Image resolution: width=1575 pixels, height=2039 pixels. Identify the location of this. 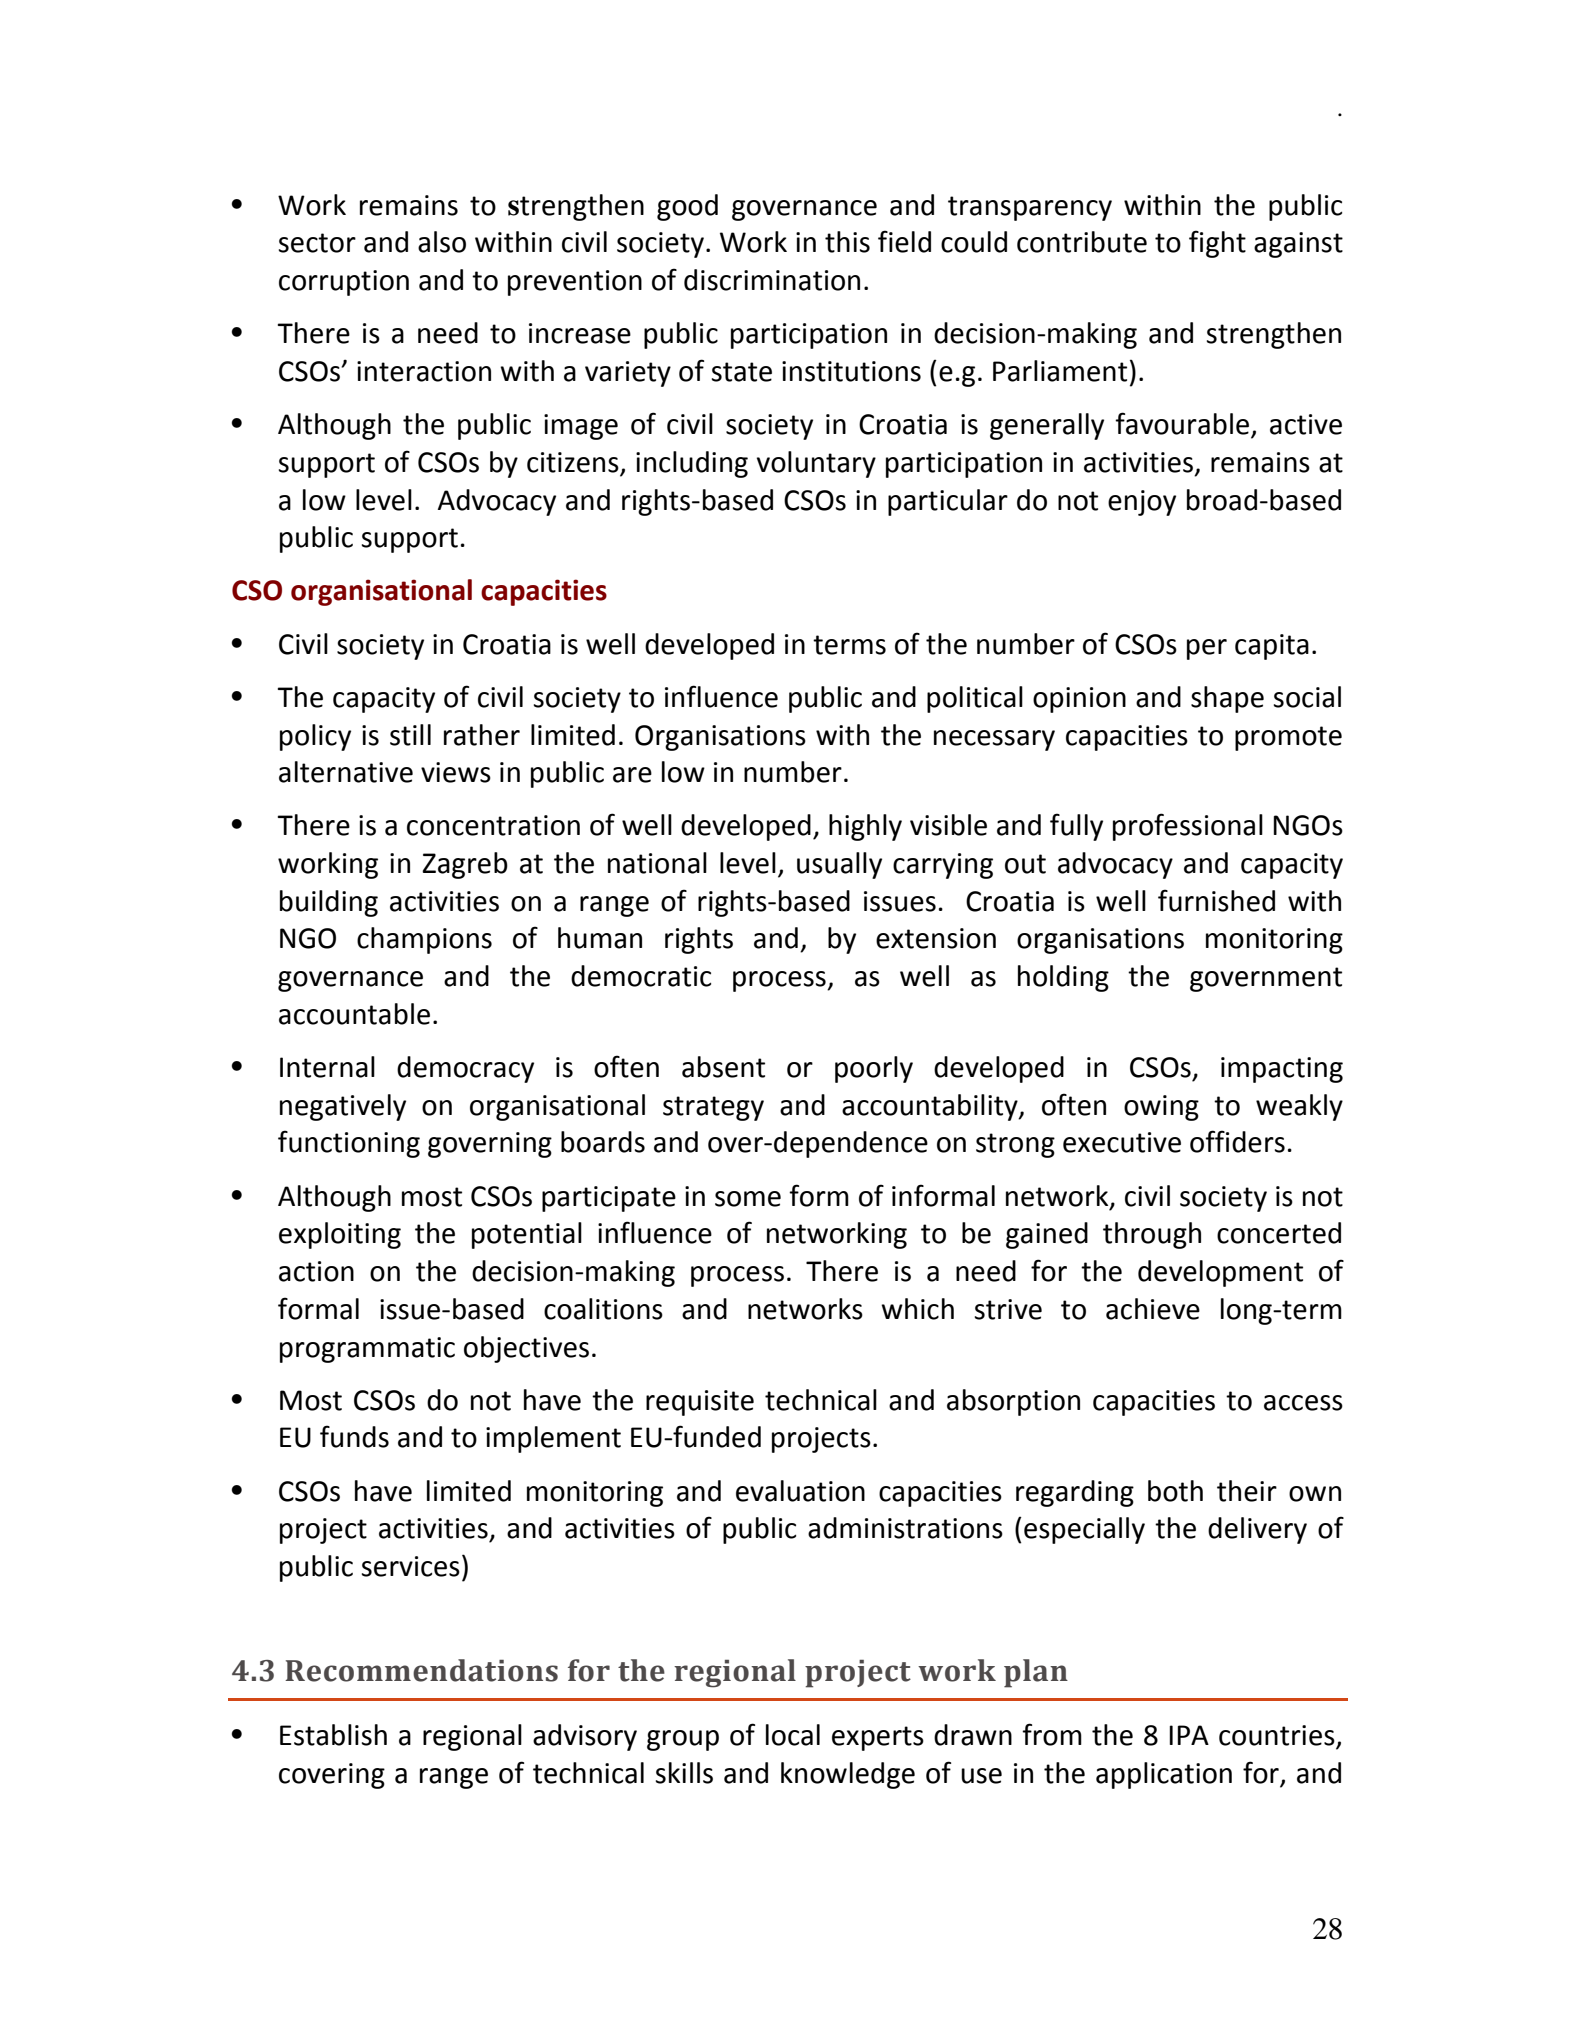
(847, 242).
